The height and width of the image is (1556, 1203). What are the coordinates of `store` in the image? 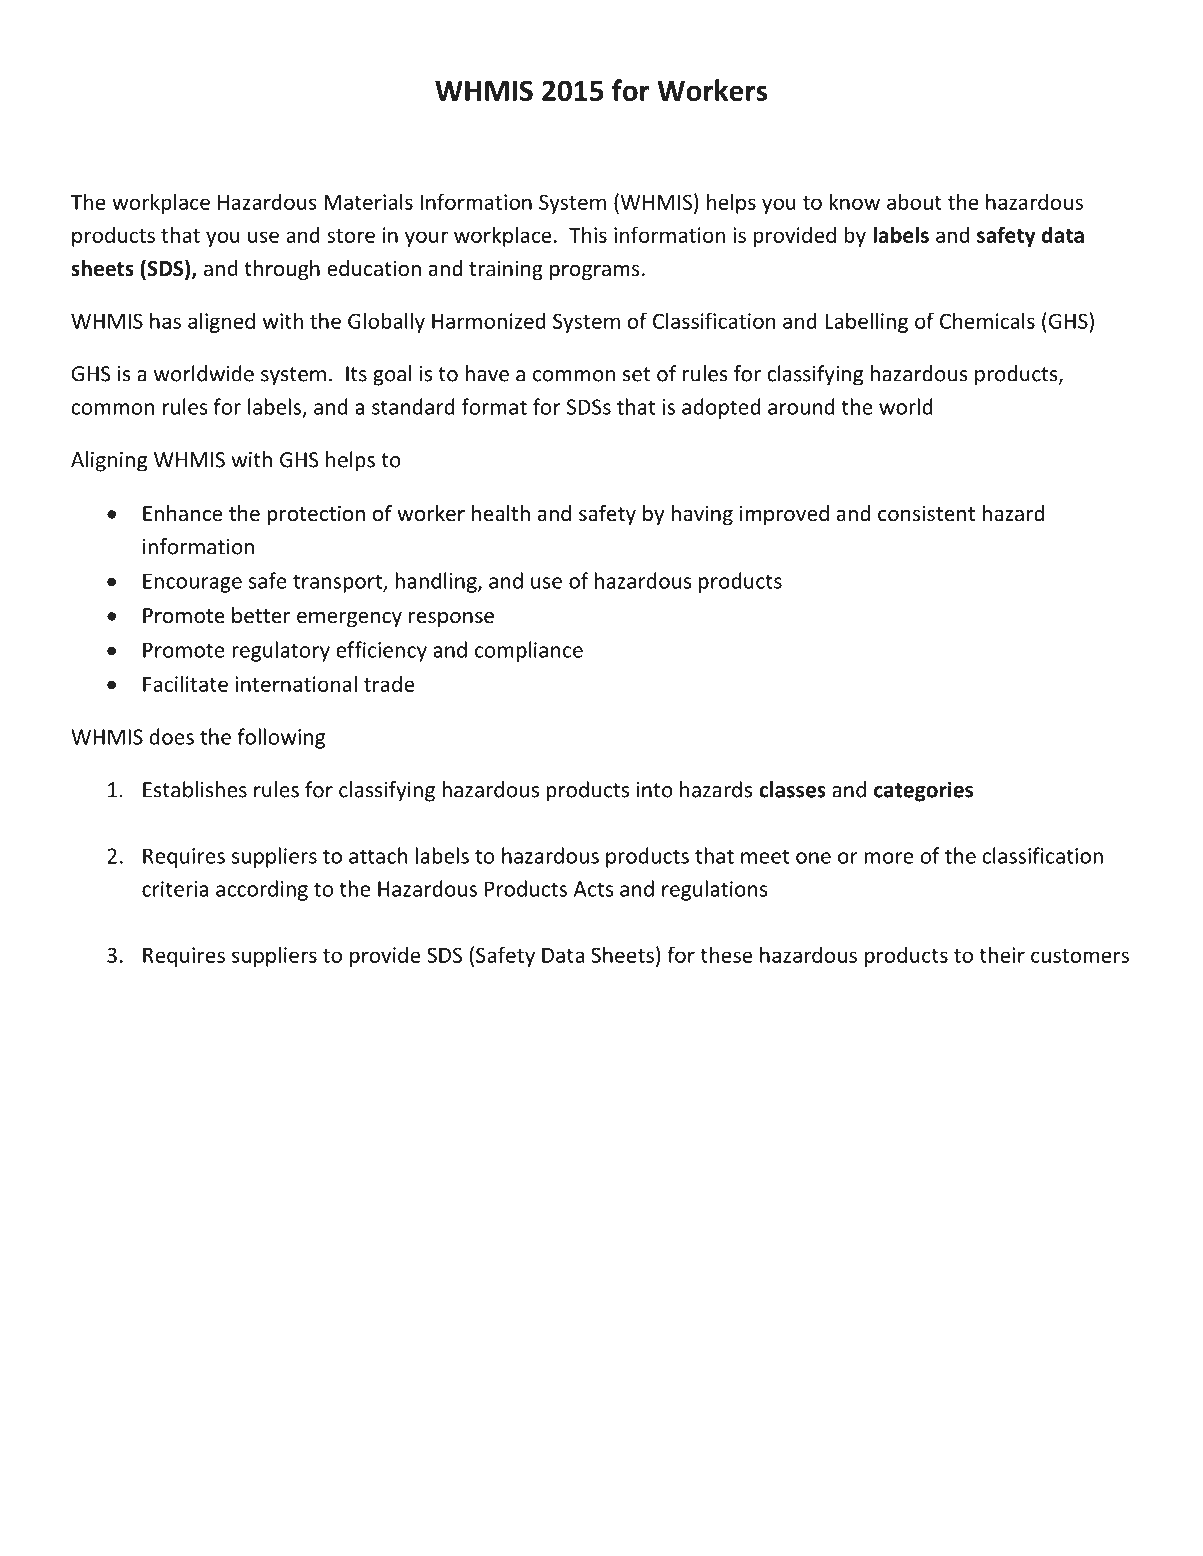 It's located at (351, 236).
